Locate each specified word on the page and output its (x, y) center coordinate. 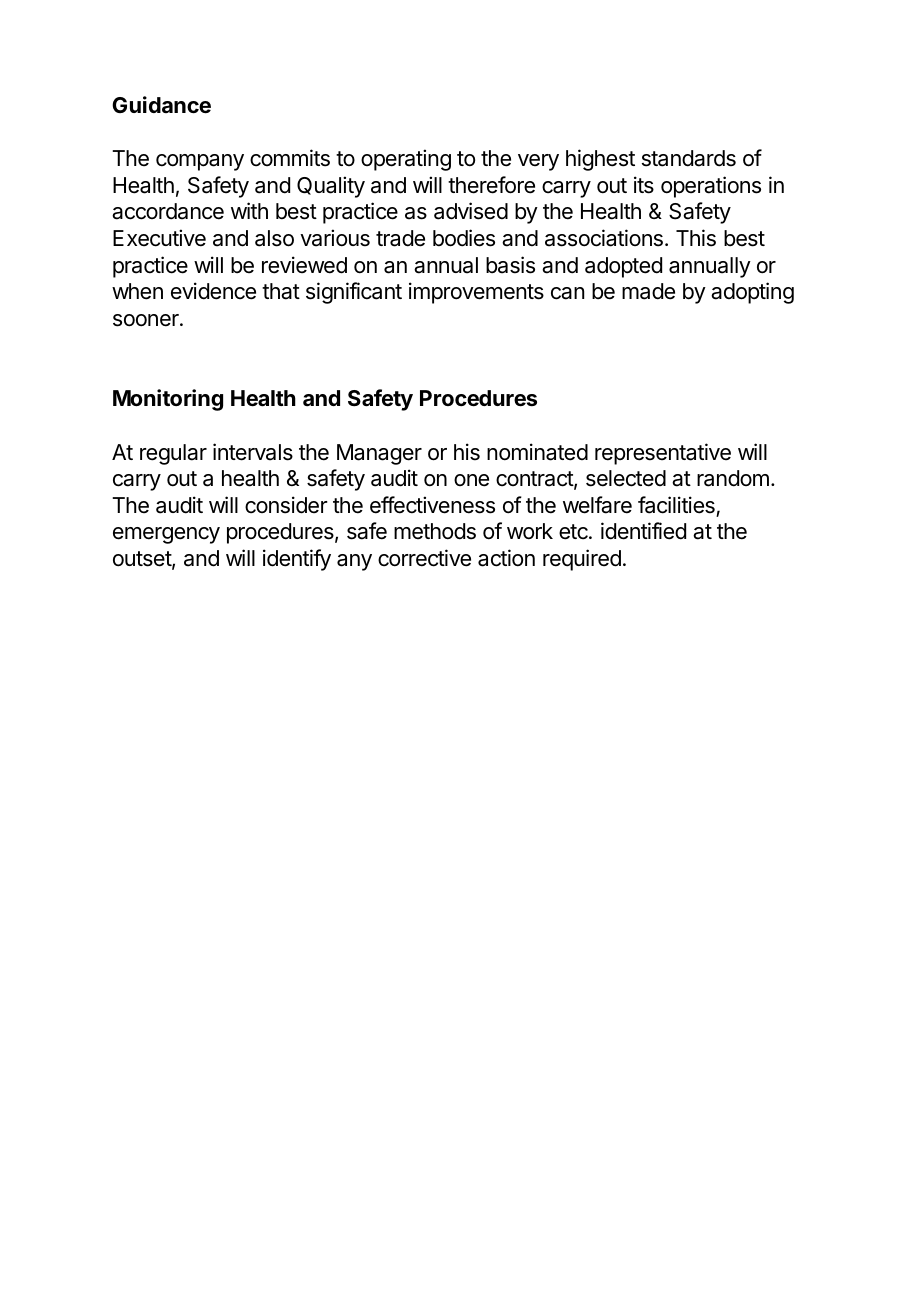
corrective (424, 558)
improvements (476, 293)
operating (406, 160)
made (648, 291)
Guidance (161, 105)
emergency (166, 535)
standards (689, 158)
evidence (213, 291)
